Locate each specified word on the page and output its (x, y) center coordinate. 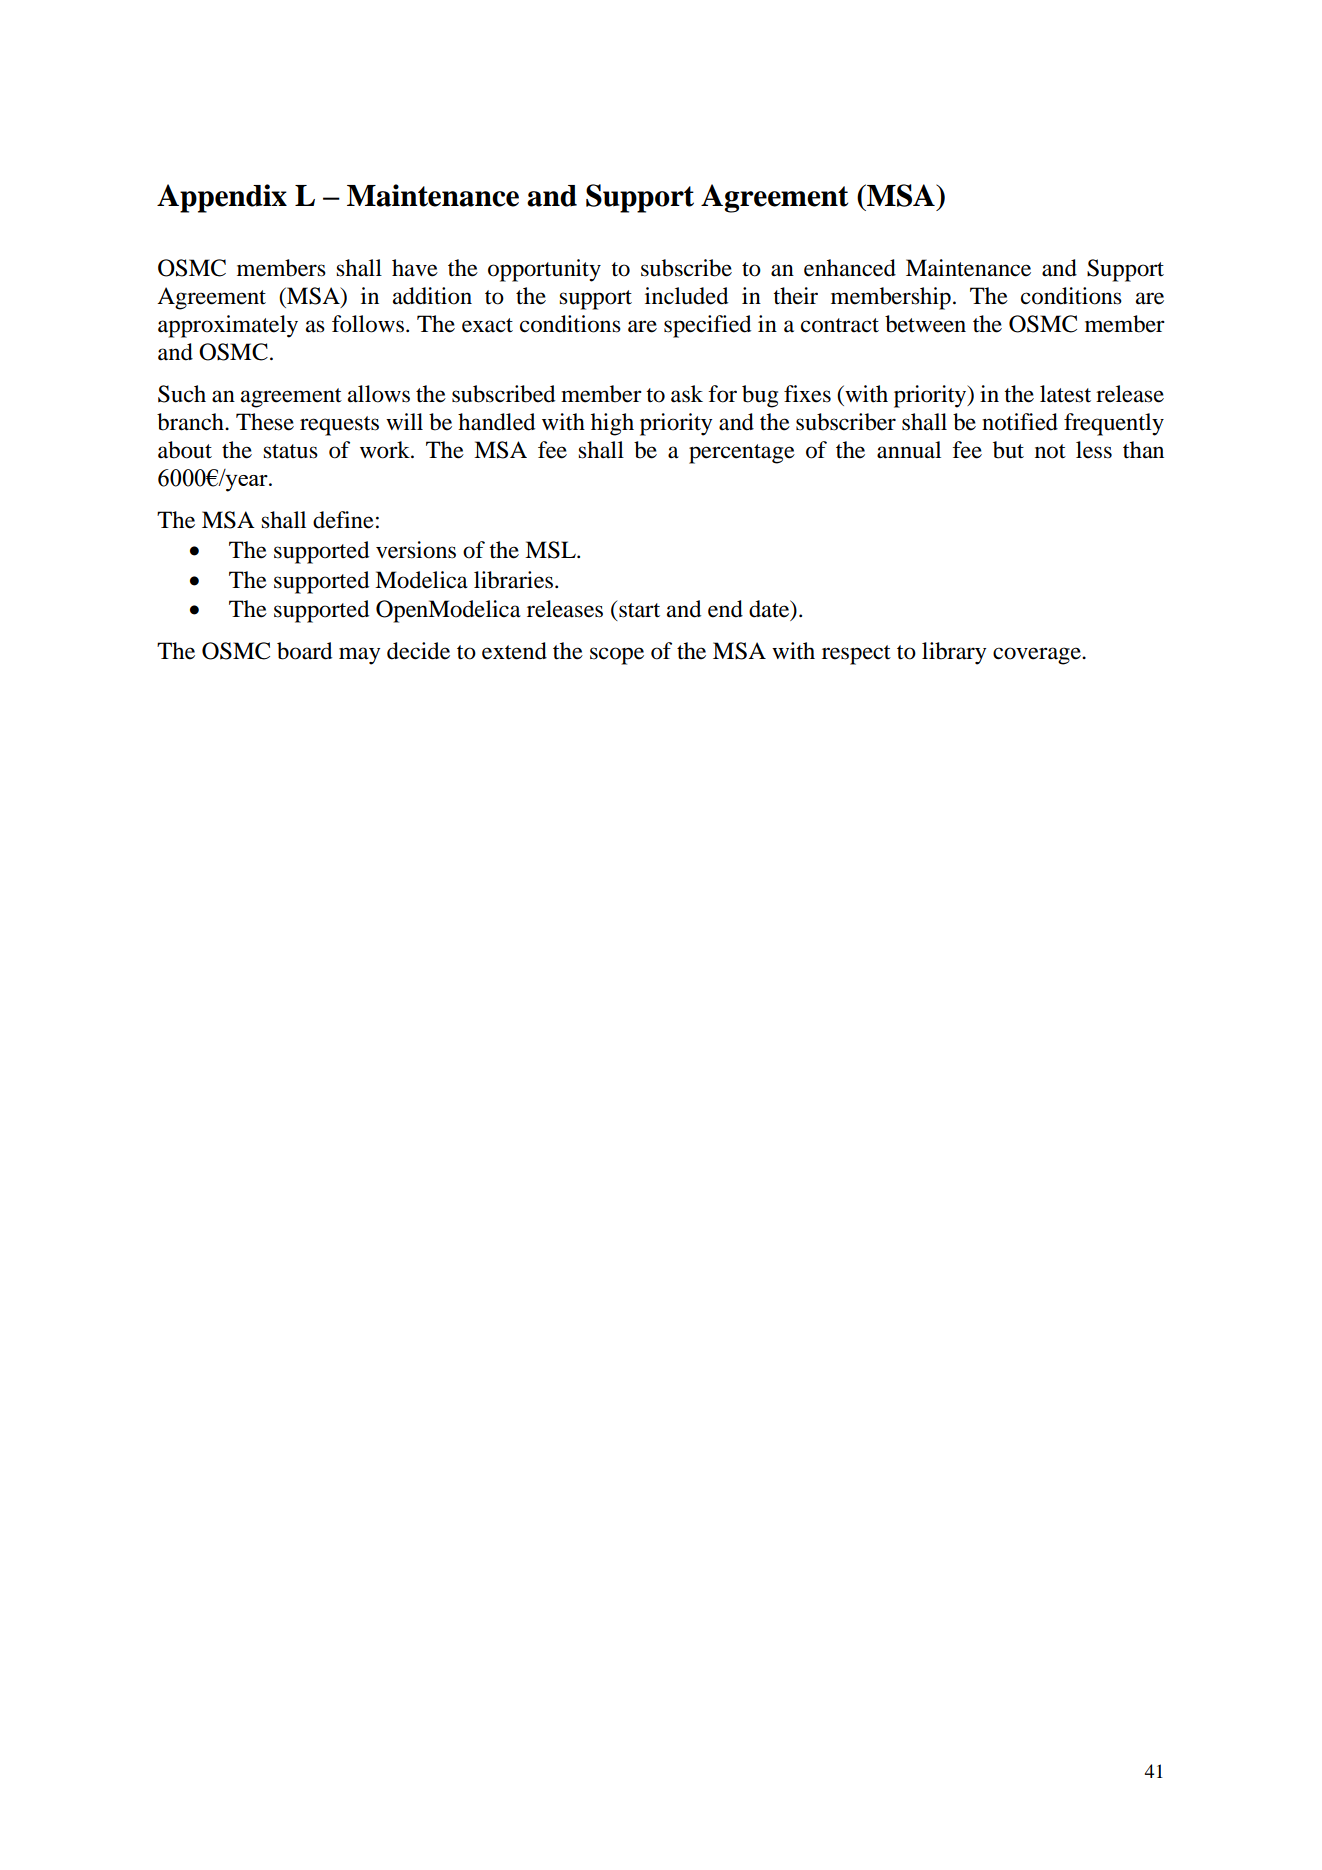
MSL (551, 550)
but (1008, 450)
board (304, 651)
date (770, 610)
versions (416, 550)
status (290, 451)
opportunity (544, 270)
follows (368, 324)
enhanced (850, 268)
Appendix (222, 198)
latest (1065, 394)
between (925, 324)
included (686, 296)
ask (687, 394)
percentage (742, 454)
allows (379, 394)
